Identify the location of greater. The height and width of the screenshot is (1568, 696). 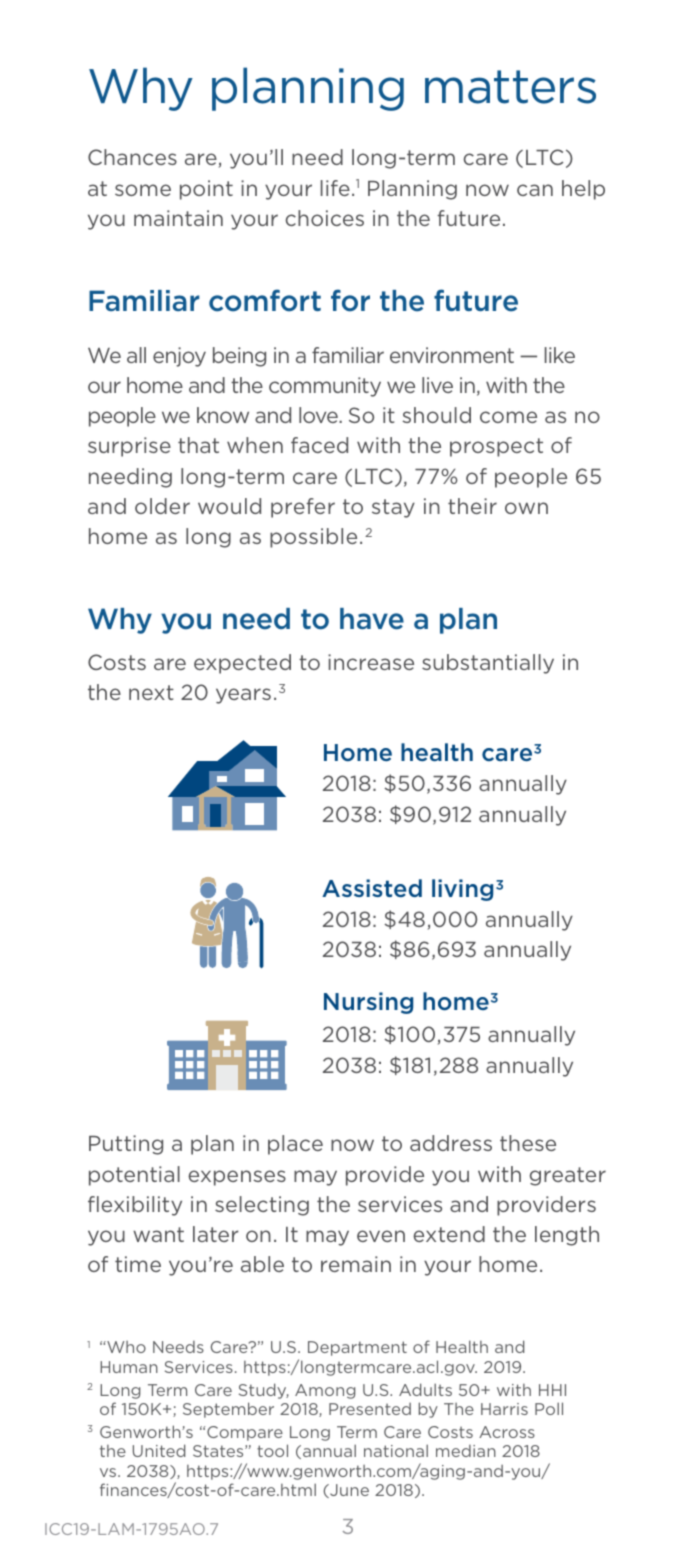
(568, 1176).
